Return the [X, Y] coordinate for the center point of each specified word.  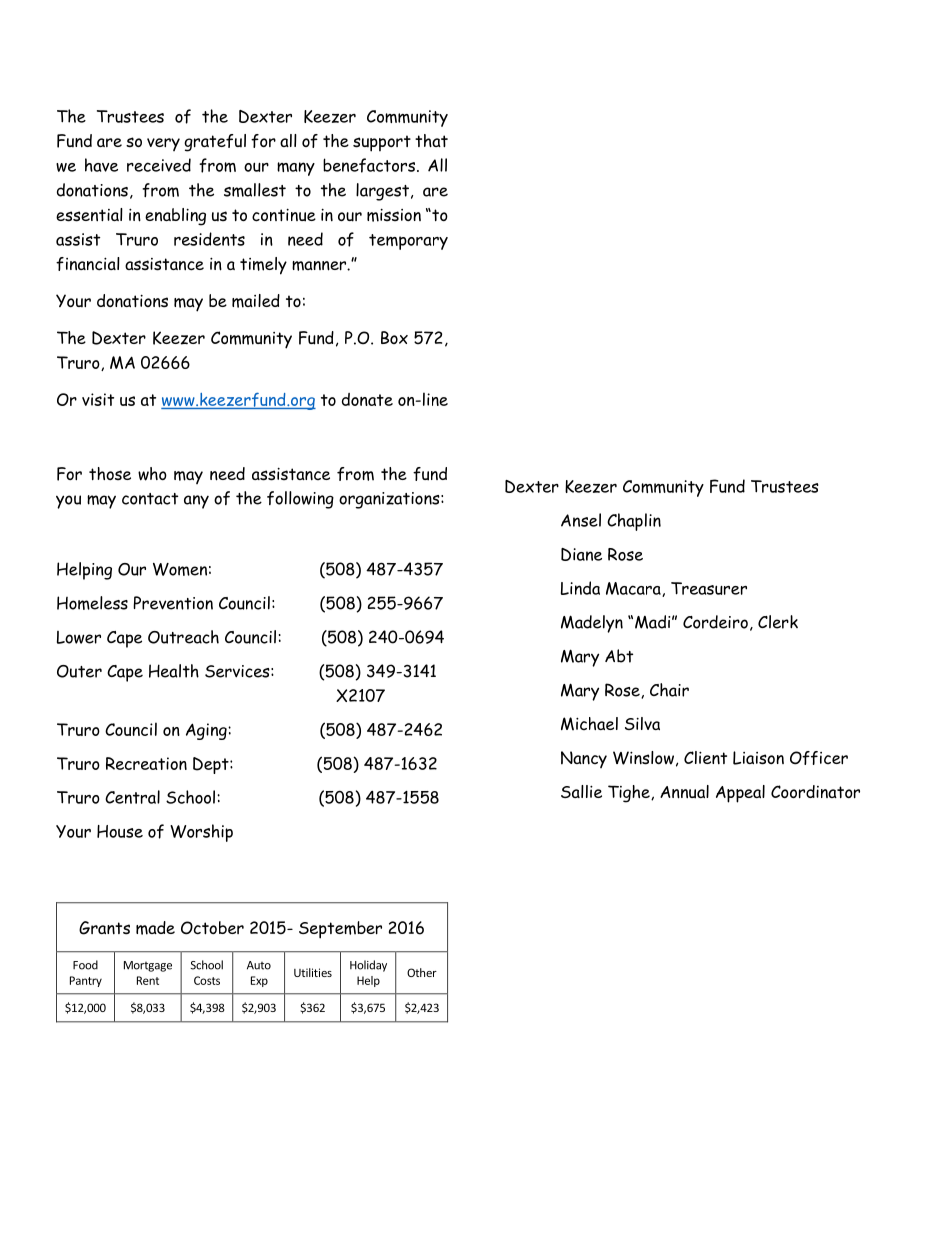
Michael [589, 724]
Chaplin [634, 522]
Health [174, 671]
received [159, 165]
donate [367, 399]
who [152, 474]
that [431, 140]
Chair [669, 690]
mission [394, 215]
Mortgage [148, 966]
